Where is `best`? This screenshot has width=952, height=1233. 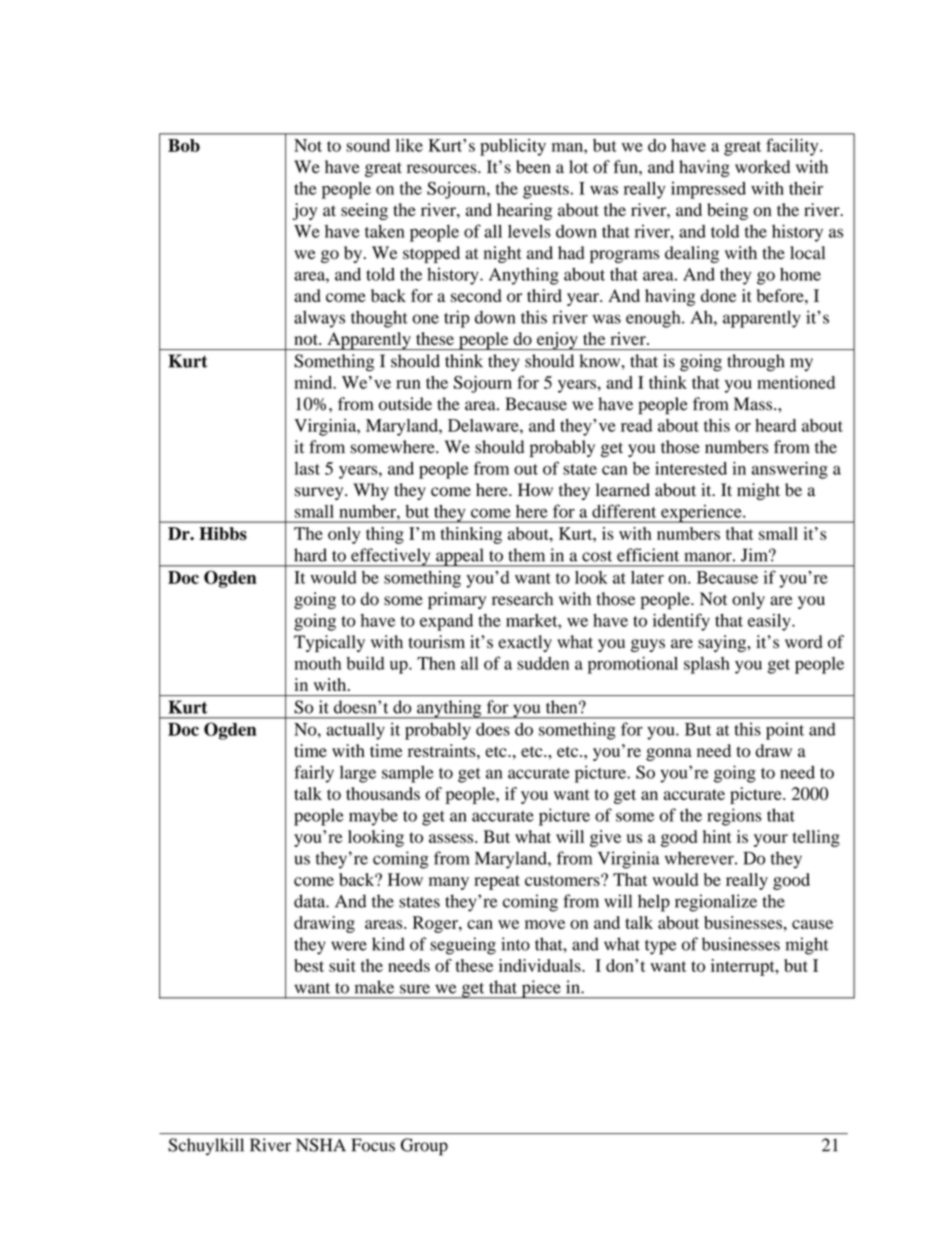
best is located at coordinates (309, 965).
